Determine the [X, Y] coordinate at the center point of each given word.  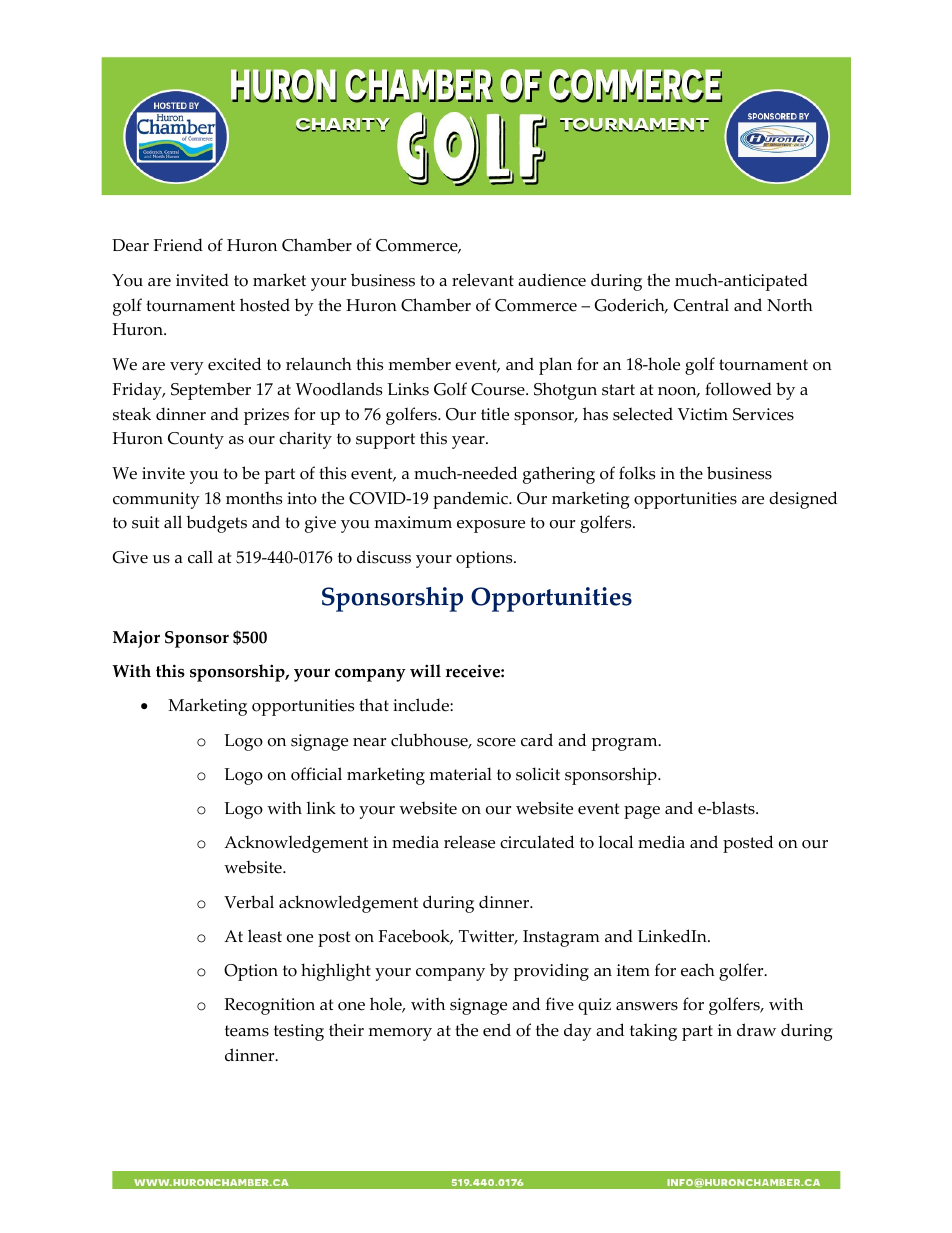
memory [400, 1034]
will [425, 670]
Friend [178, 245]
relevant [483, 280]
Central [701, 305]
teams [247, 1031]
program [625, 744]
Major [136, 639]
